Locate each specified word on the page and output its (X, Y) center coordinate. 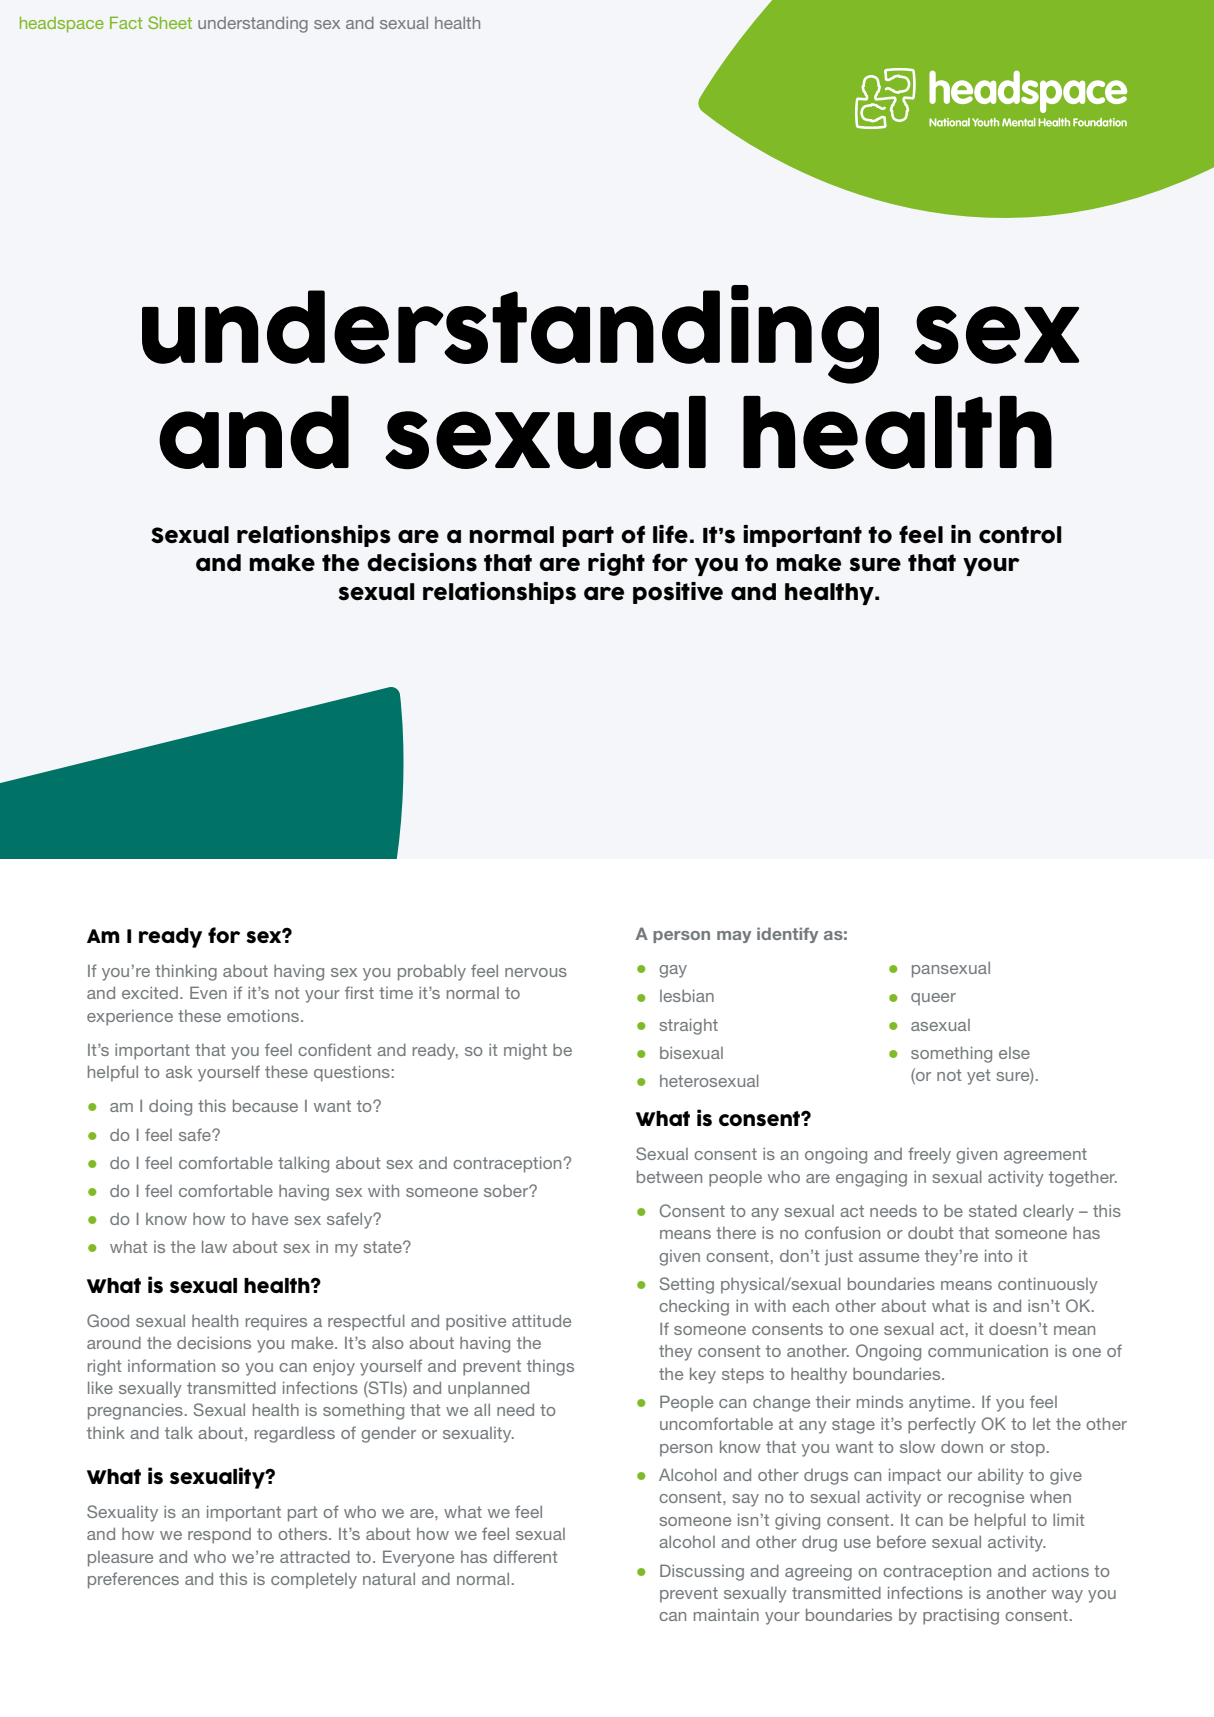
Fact (126, 22)
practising (961, 1616)
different (525, 1556)
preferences (133, 1580)
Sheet (170, 22)
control (1020, 535)
